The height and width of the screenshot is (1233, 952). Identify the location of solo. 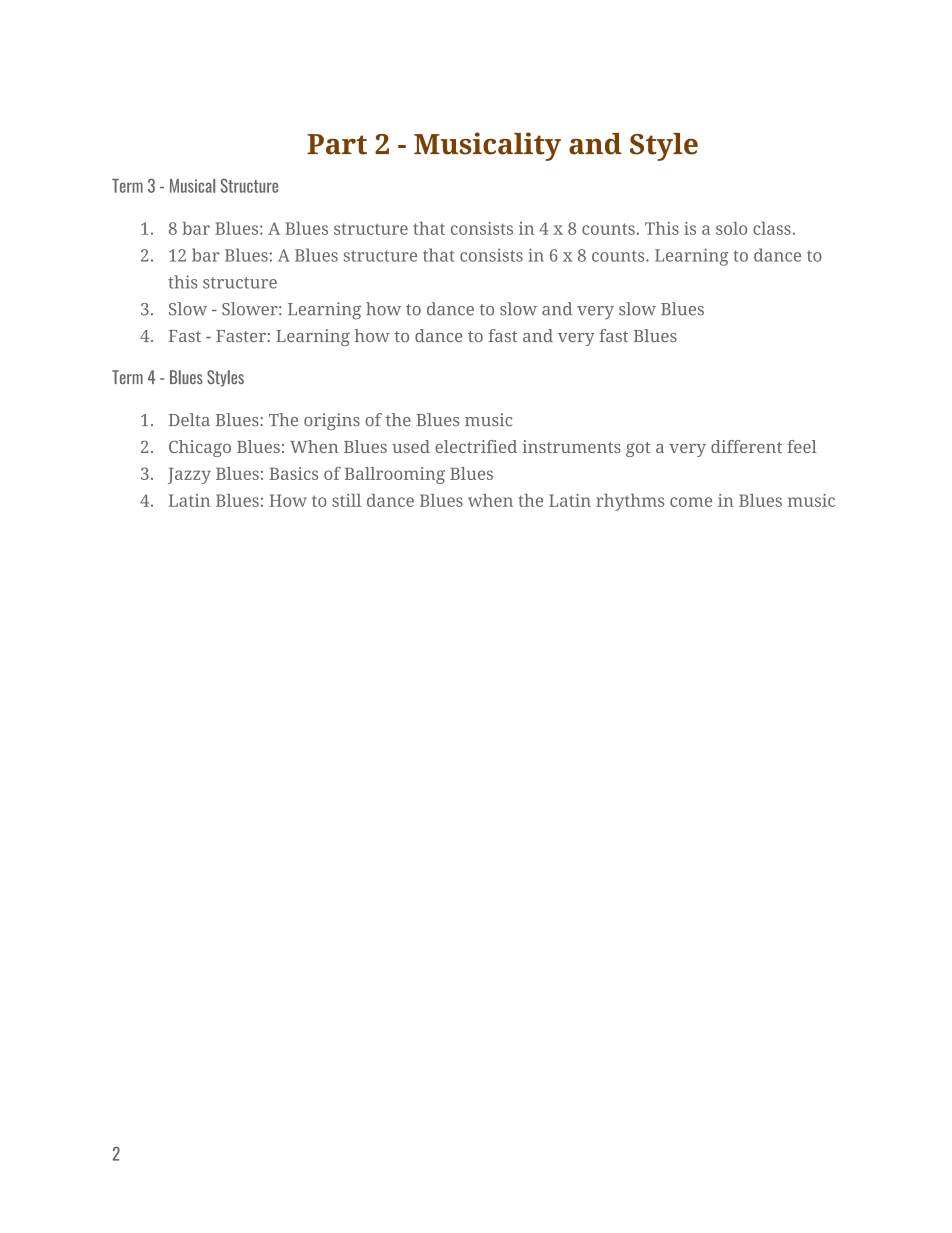
(731, 228).
